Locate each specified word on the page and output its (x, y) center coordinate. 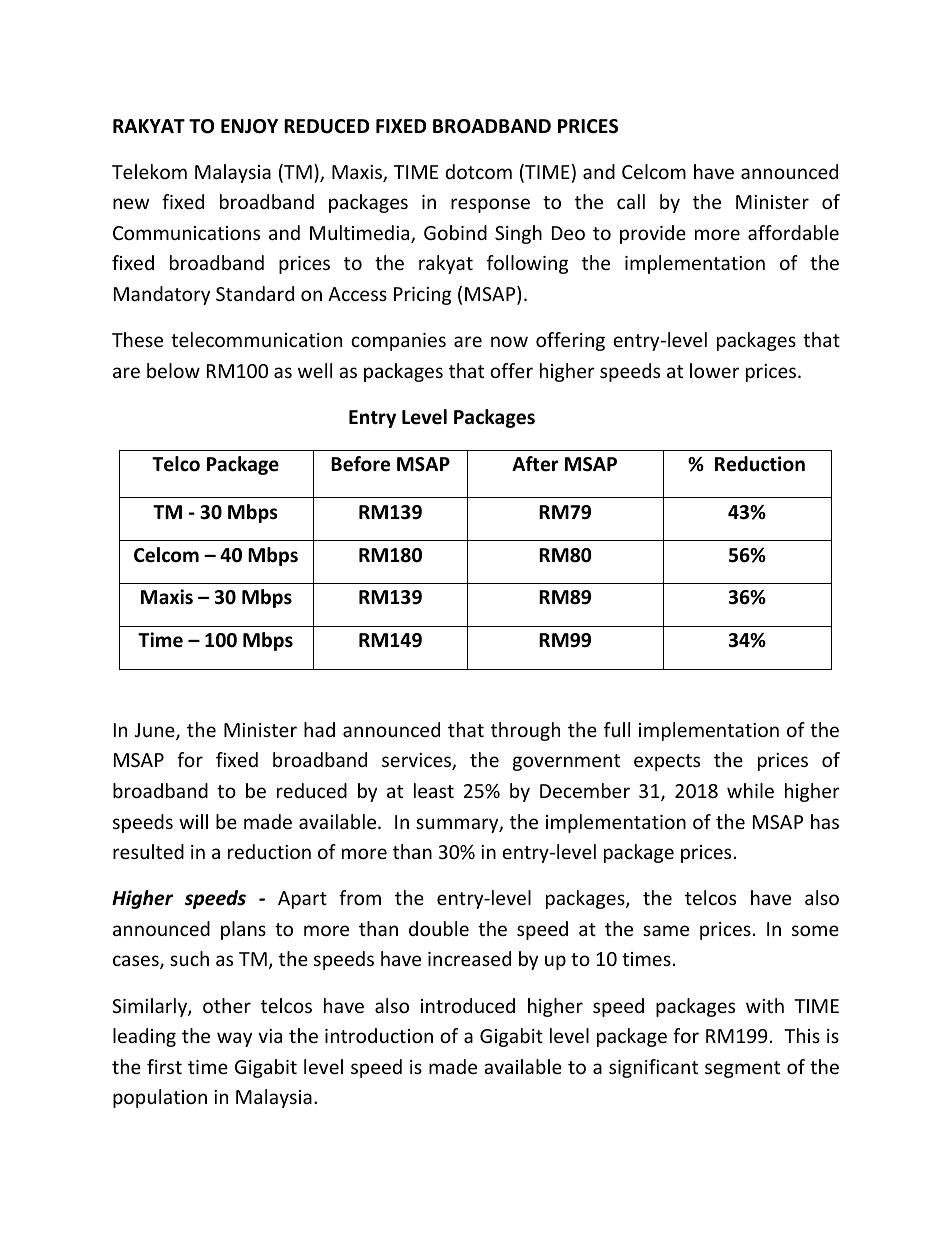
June (156, 731)
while (750, 790)
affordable (793, 232)
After (535, 464)
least (434, 790)
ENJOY (249, 126)
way (234, 1039)
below (173, 370)
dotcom (479, 171)
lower (714, 370)
